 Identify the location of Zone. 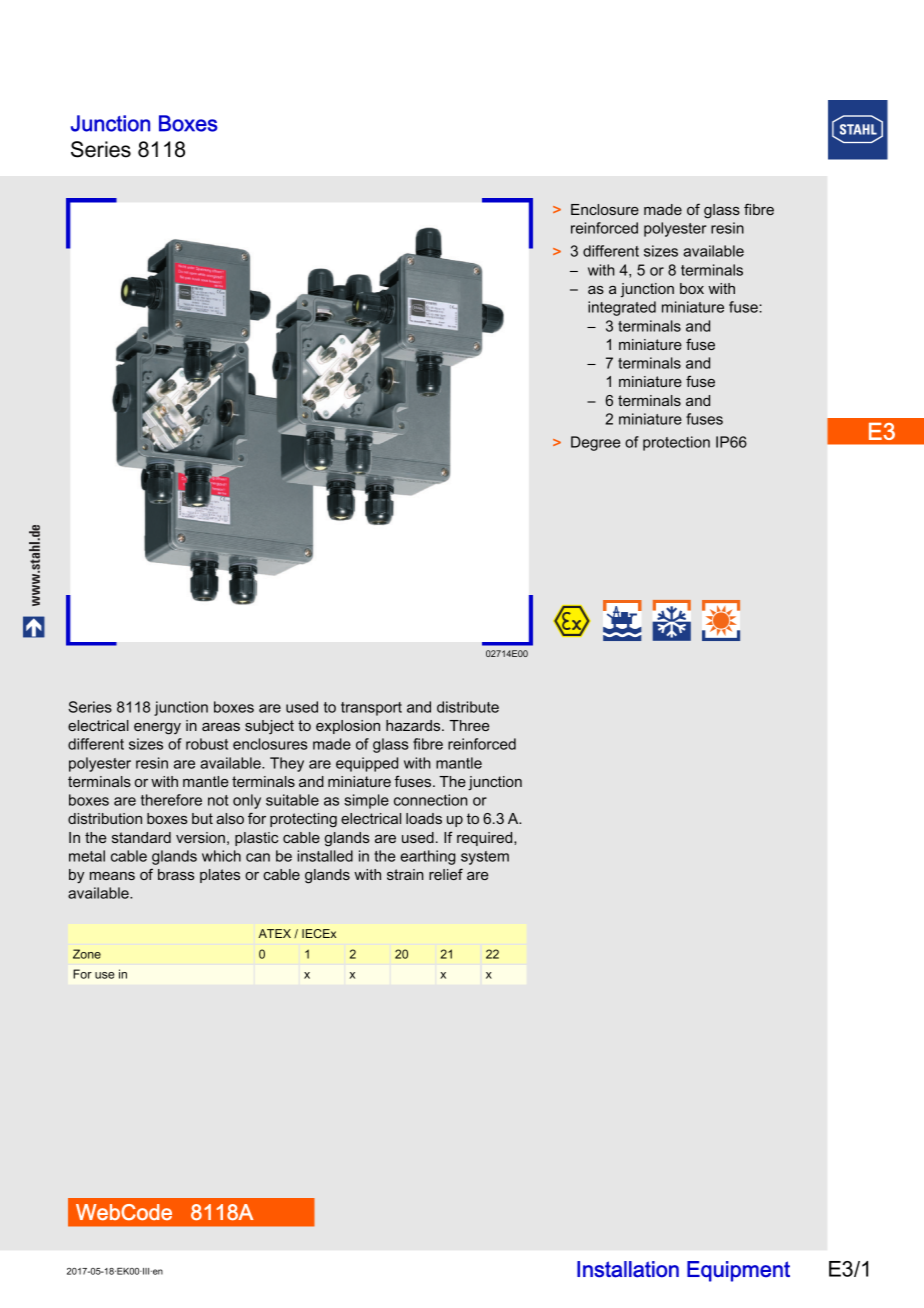
(87, 954).
